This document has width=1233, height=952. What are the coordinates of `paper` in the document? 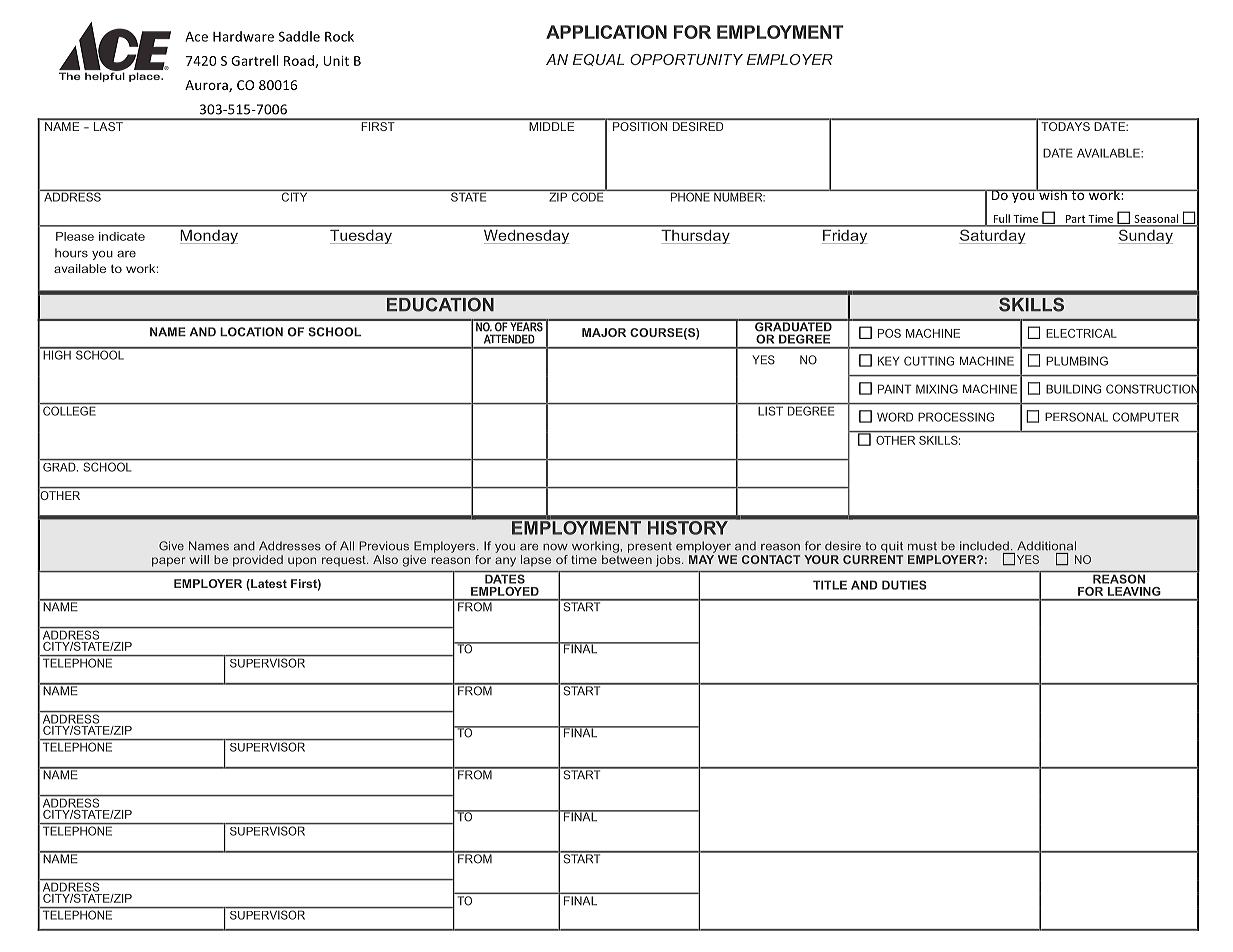 It's located at (169, 562).
